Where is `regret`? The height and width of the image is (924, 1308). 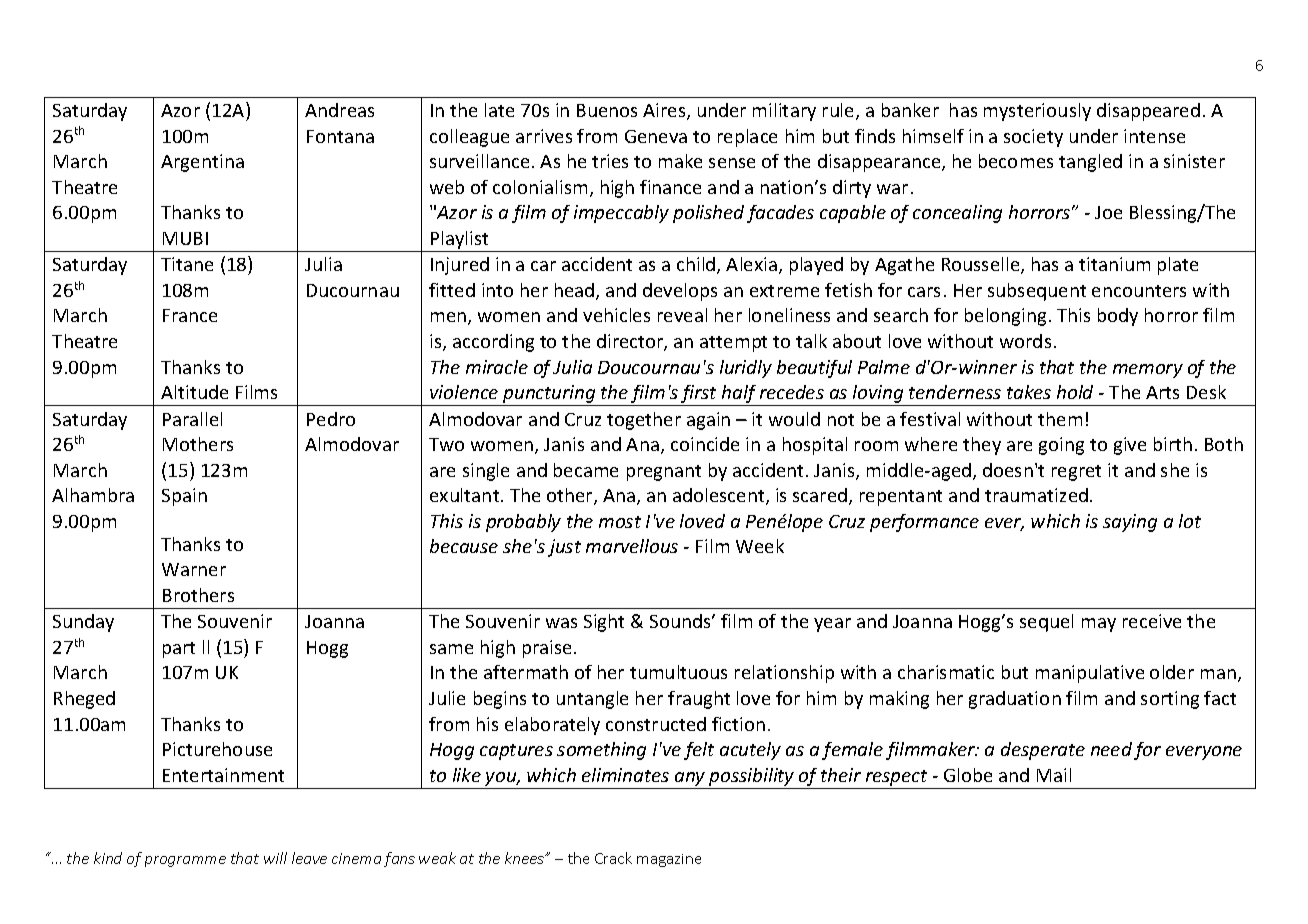
regret is located at coordinates (1076, 473).
